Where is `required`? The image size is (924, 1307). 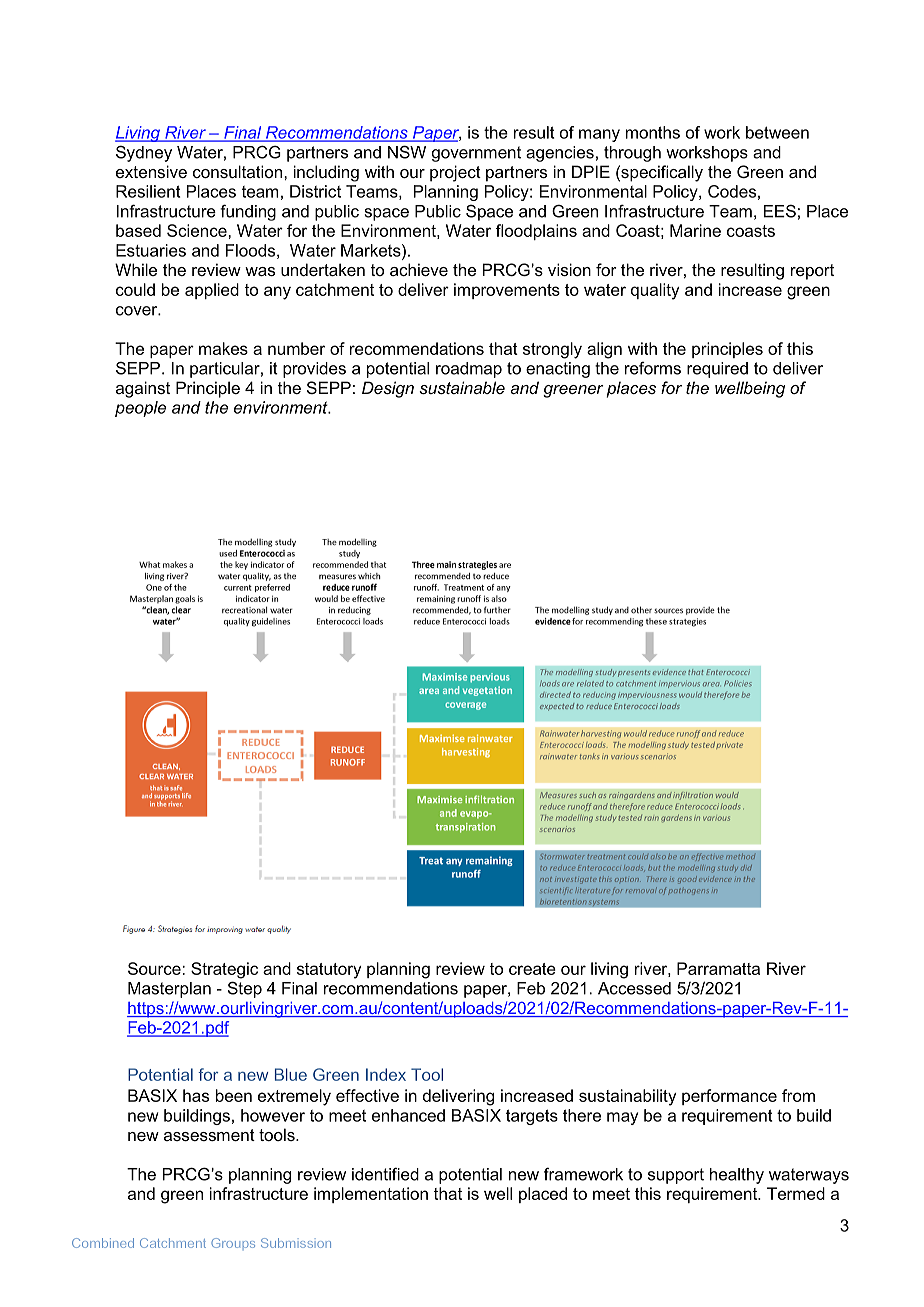 required is located at coordinates (717, 370).
